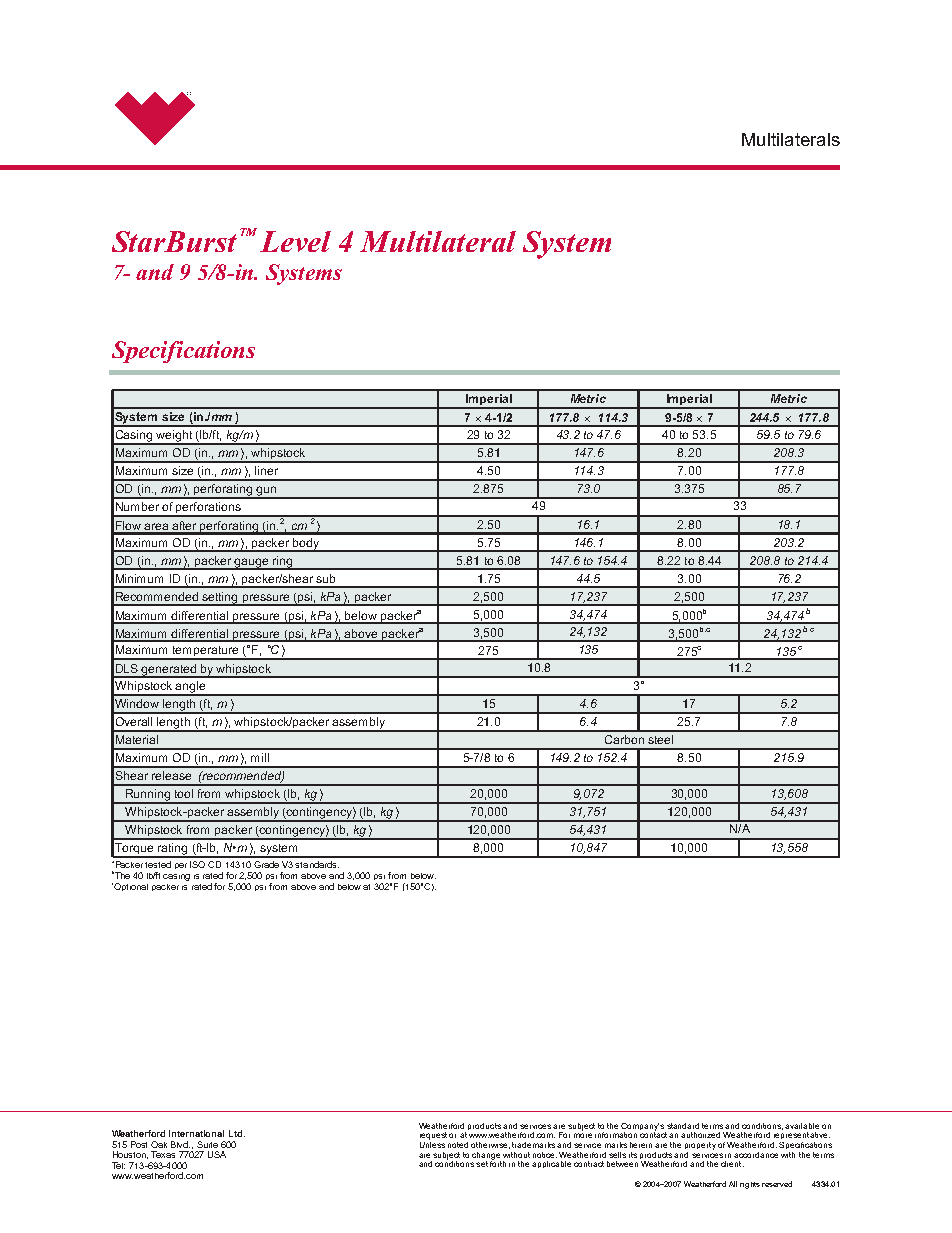 The width and height of the page is (952, 1233). Describe the element at coordinates (266, 864) in the page. I see `Grade` at that location.
